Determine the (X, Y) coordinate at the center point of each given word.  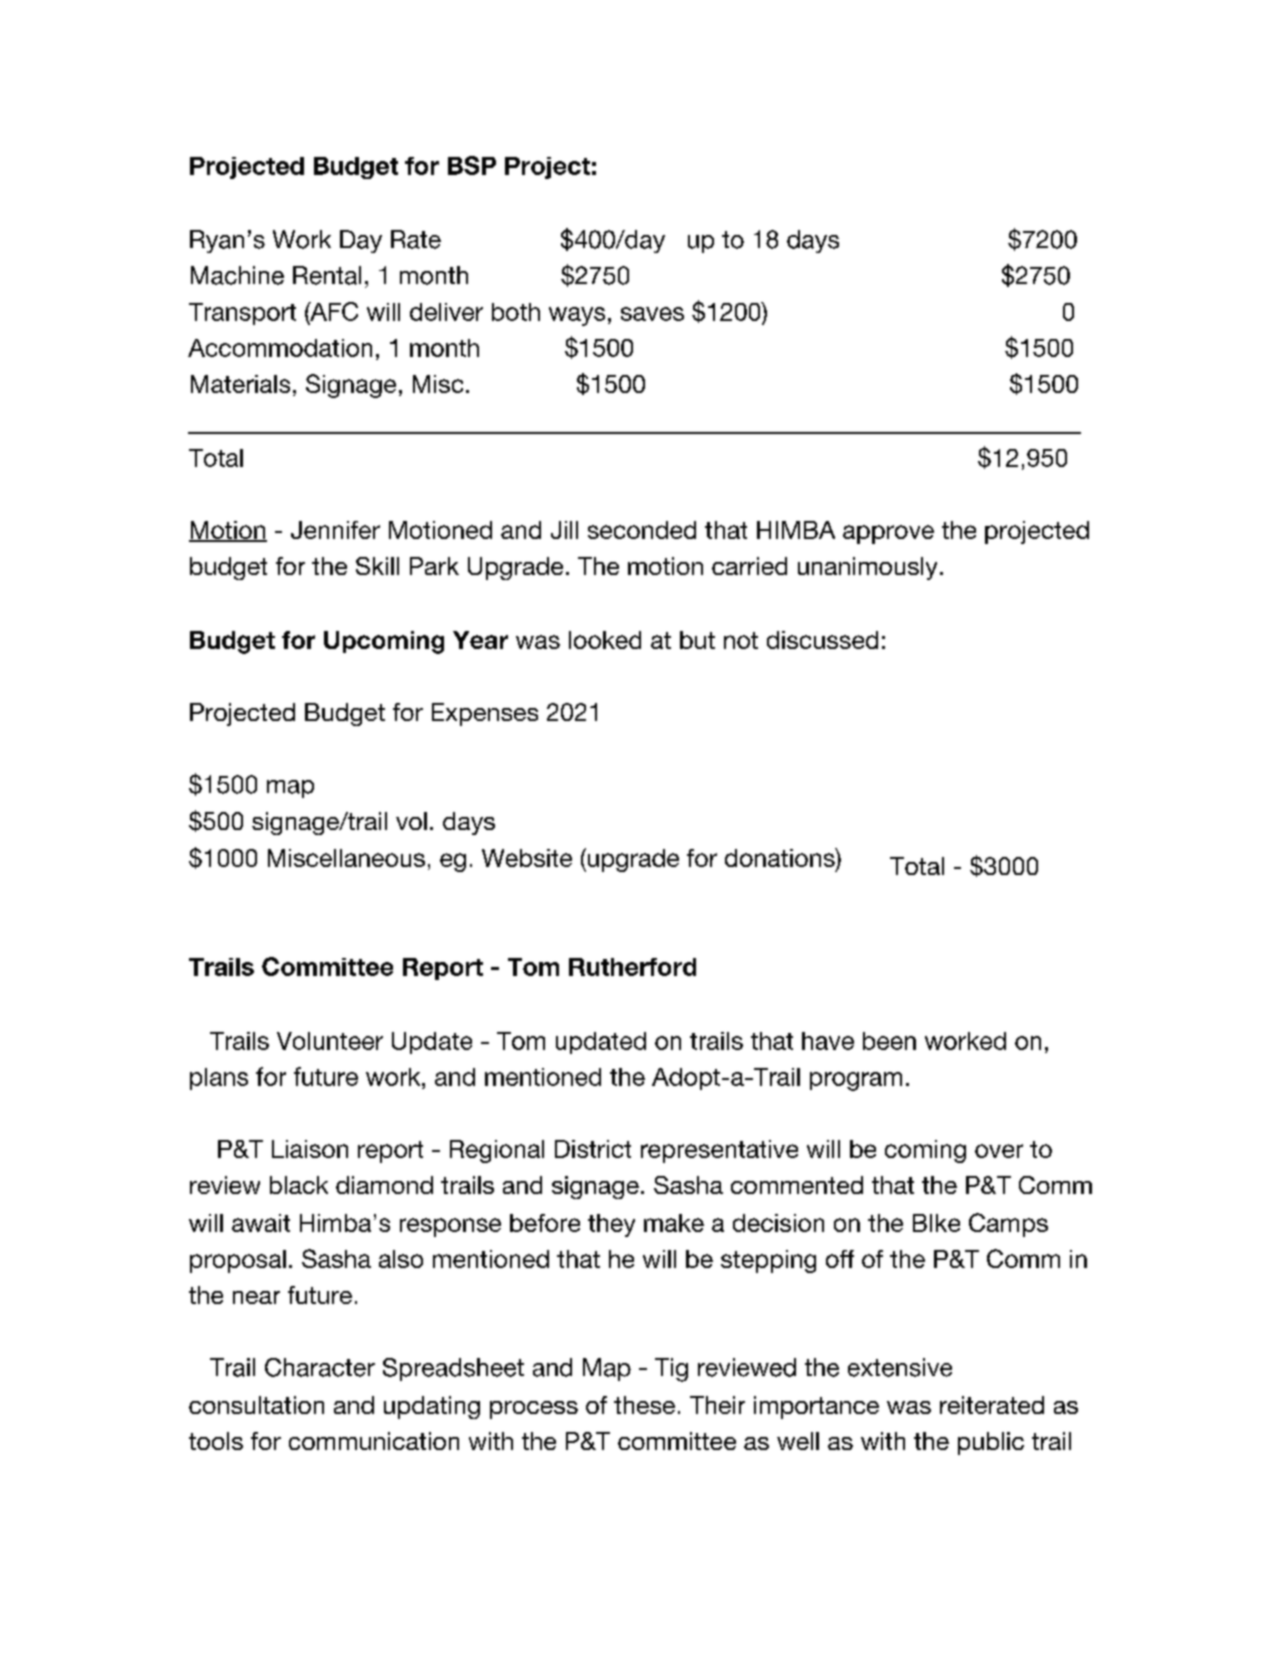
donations (781, 857)
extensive (900, 1367)
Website (527, 858)
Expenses (485, 714)
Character (320, 1367)
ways (577, 316)
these (644, 1405)
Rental (327, 275)
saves (652, 314)
